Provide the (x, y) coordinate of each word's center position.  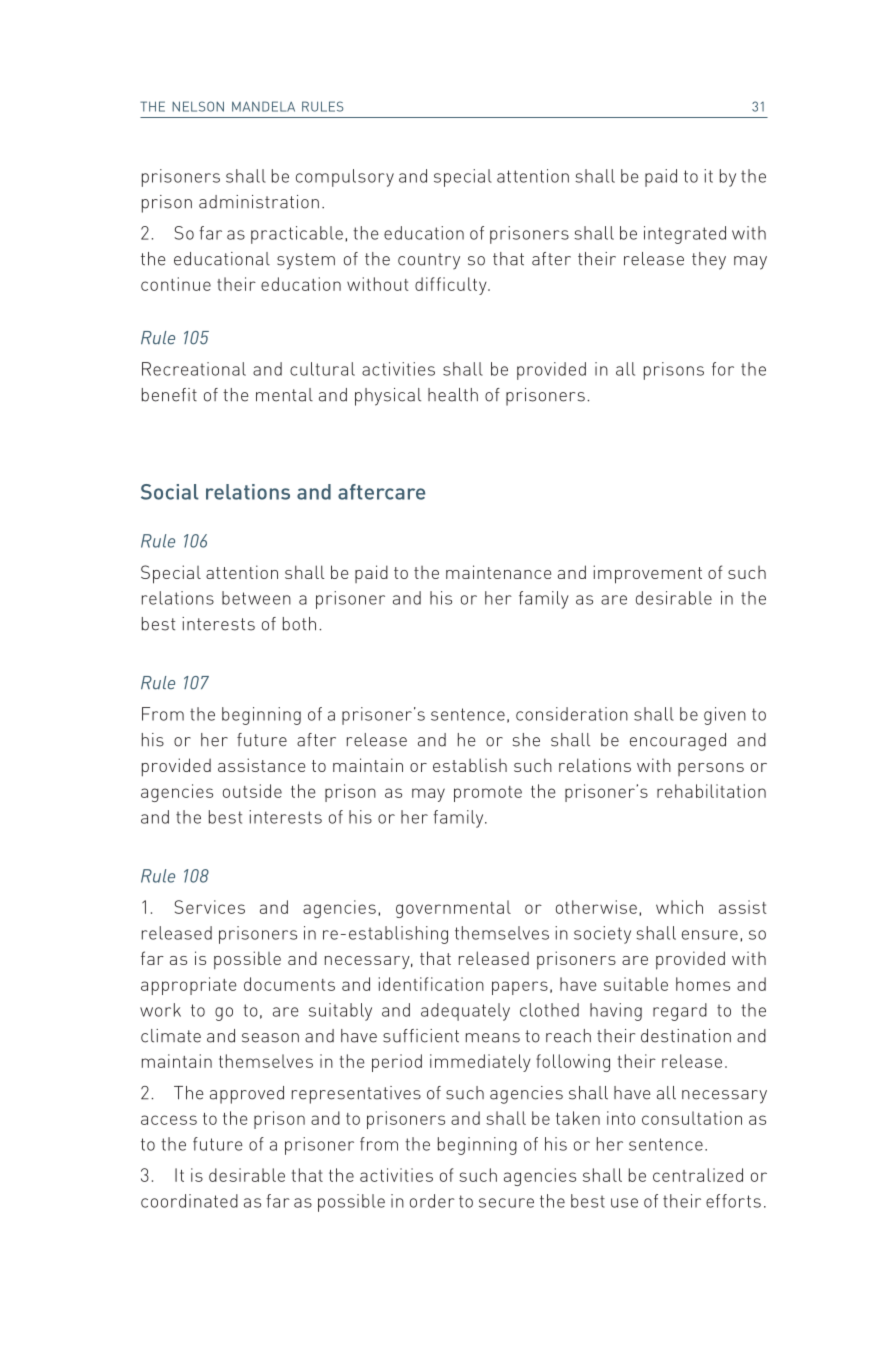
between (256, 598)
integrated (685, 235)
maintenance (498, 572)
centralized (698, 1175)
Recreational (194, 369)
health (453, 395)
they (709, 261)
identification (431, 984)
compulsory (345, 178)
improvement (647, 574)
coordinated (189, 1201)
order (432, 1201)
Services (210, 907)
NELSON (198, 106)
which (679, 907)
